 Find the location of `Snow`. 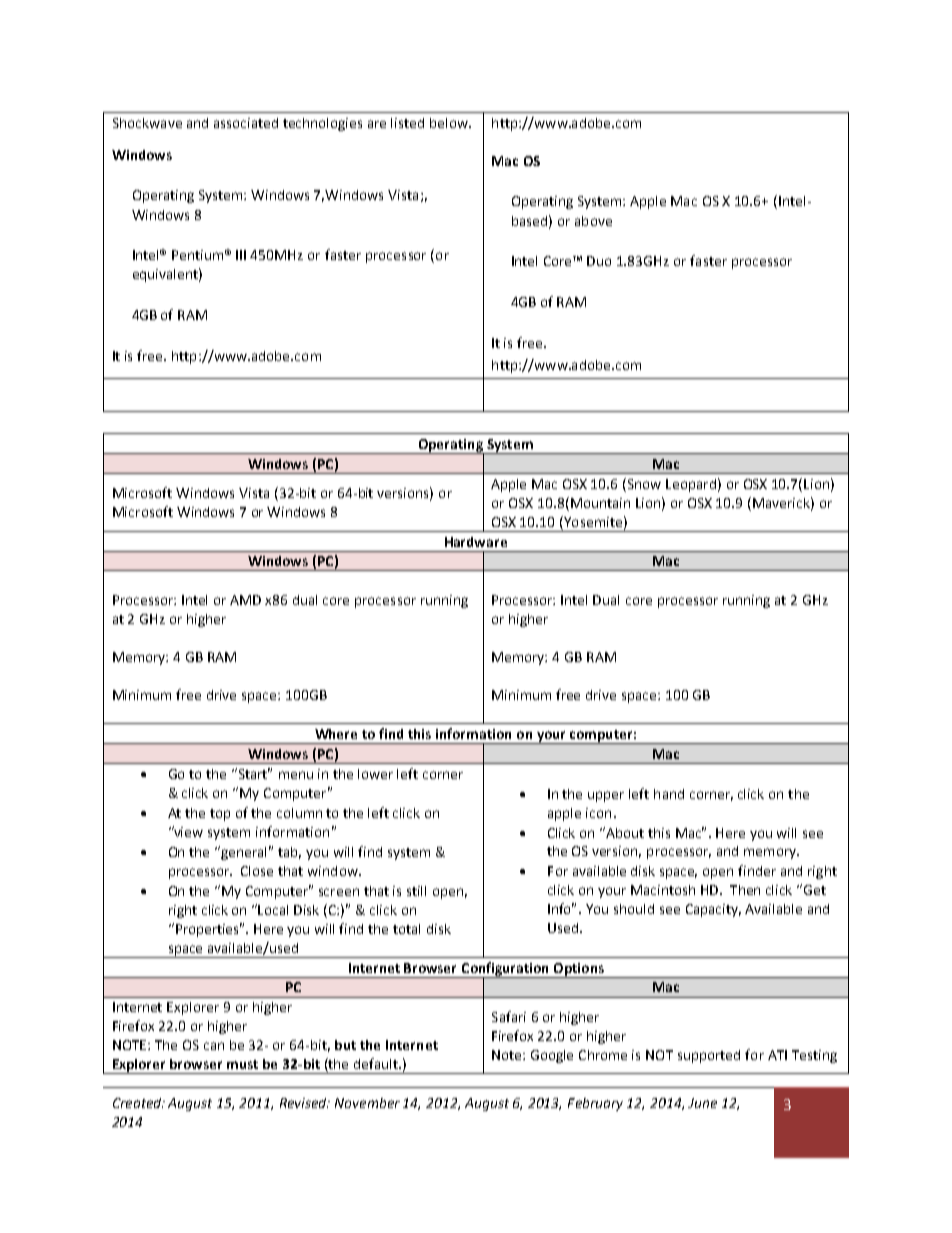

Snow is located at coordinates (643, 483).
